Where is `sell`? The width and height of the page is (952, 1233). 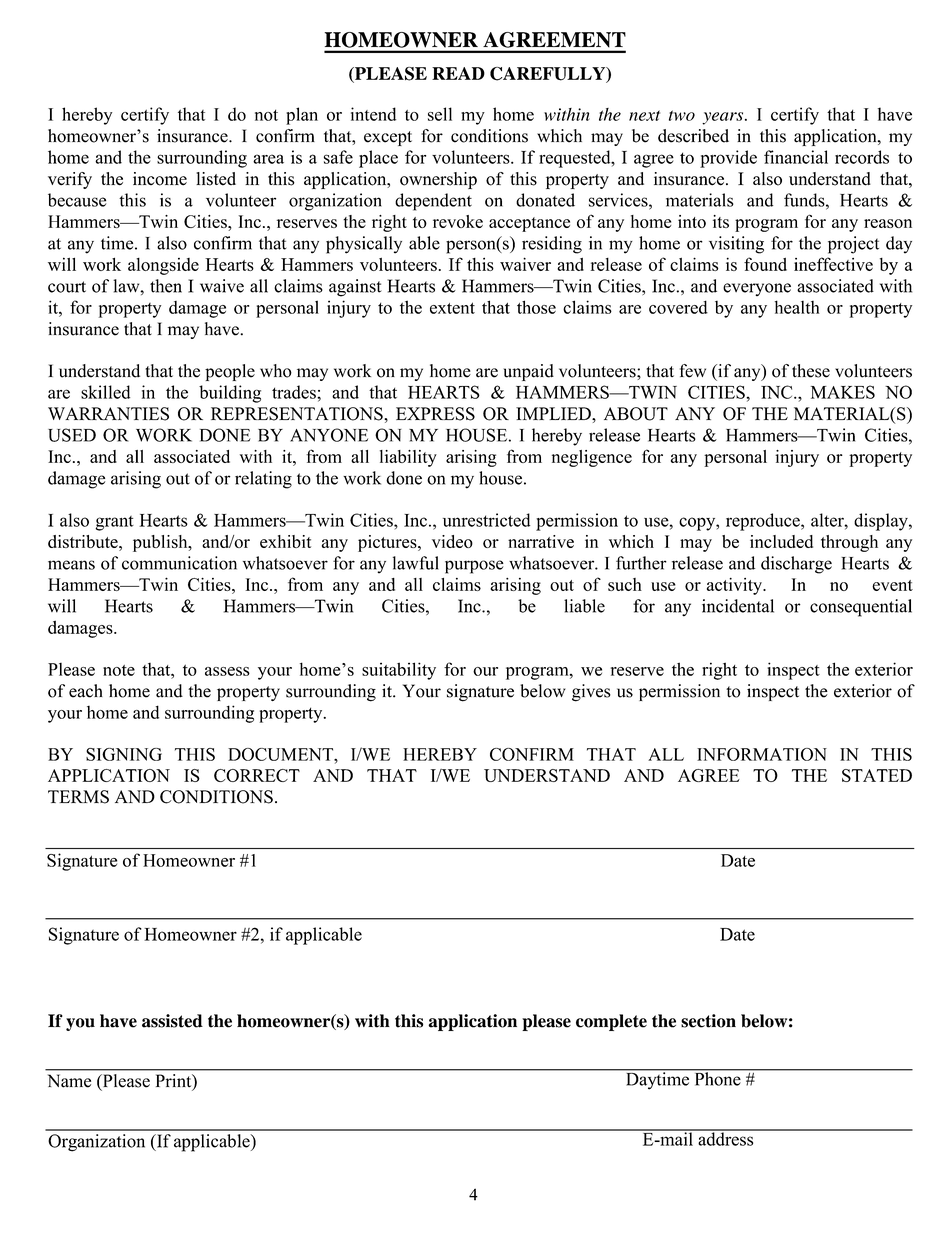
sell is located at coordinates (440, 114).
